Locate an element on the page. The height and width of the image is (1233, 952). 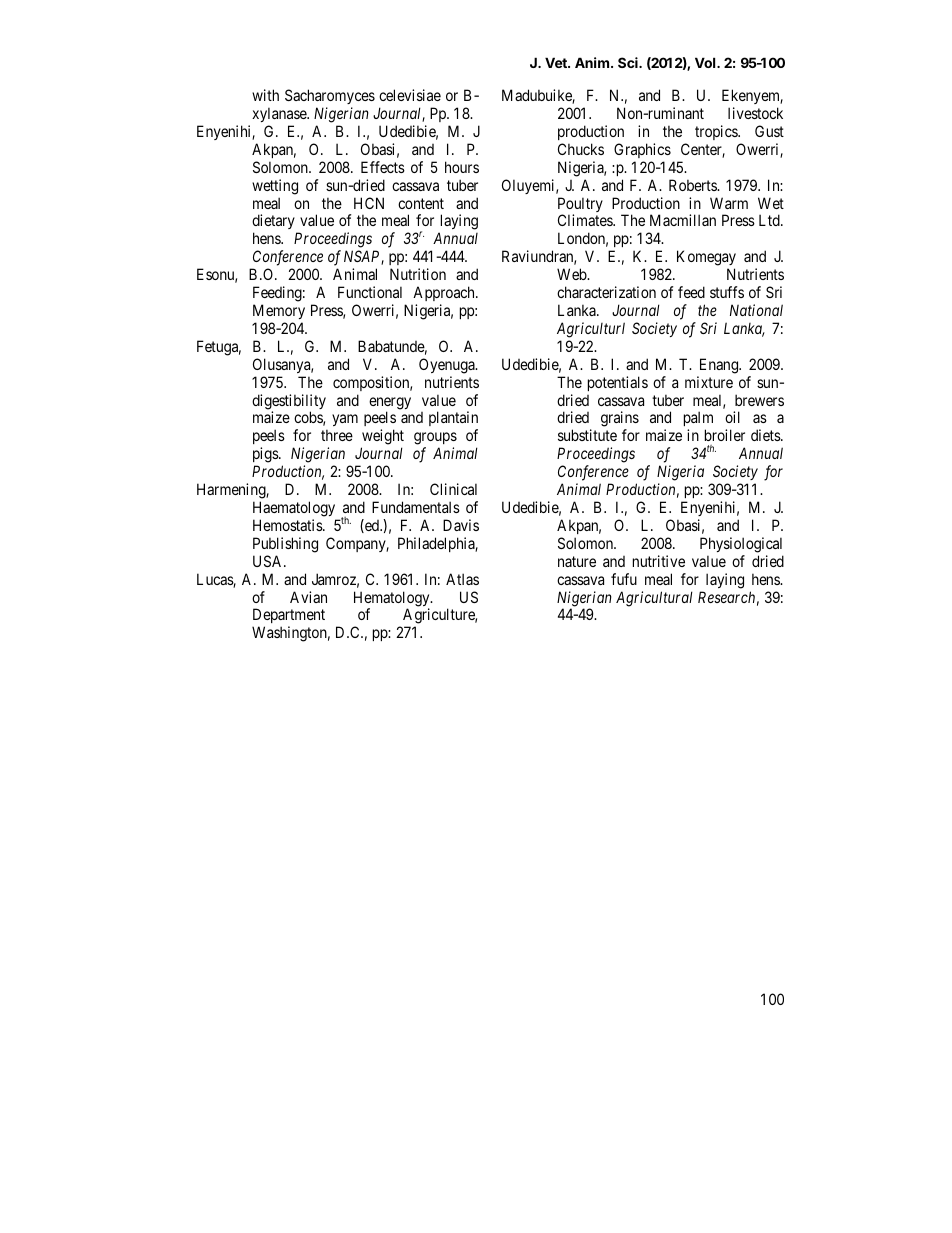
HCN is located at coordinates (369, 203).
